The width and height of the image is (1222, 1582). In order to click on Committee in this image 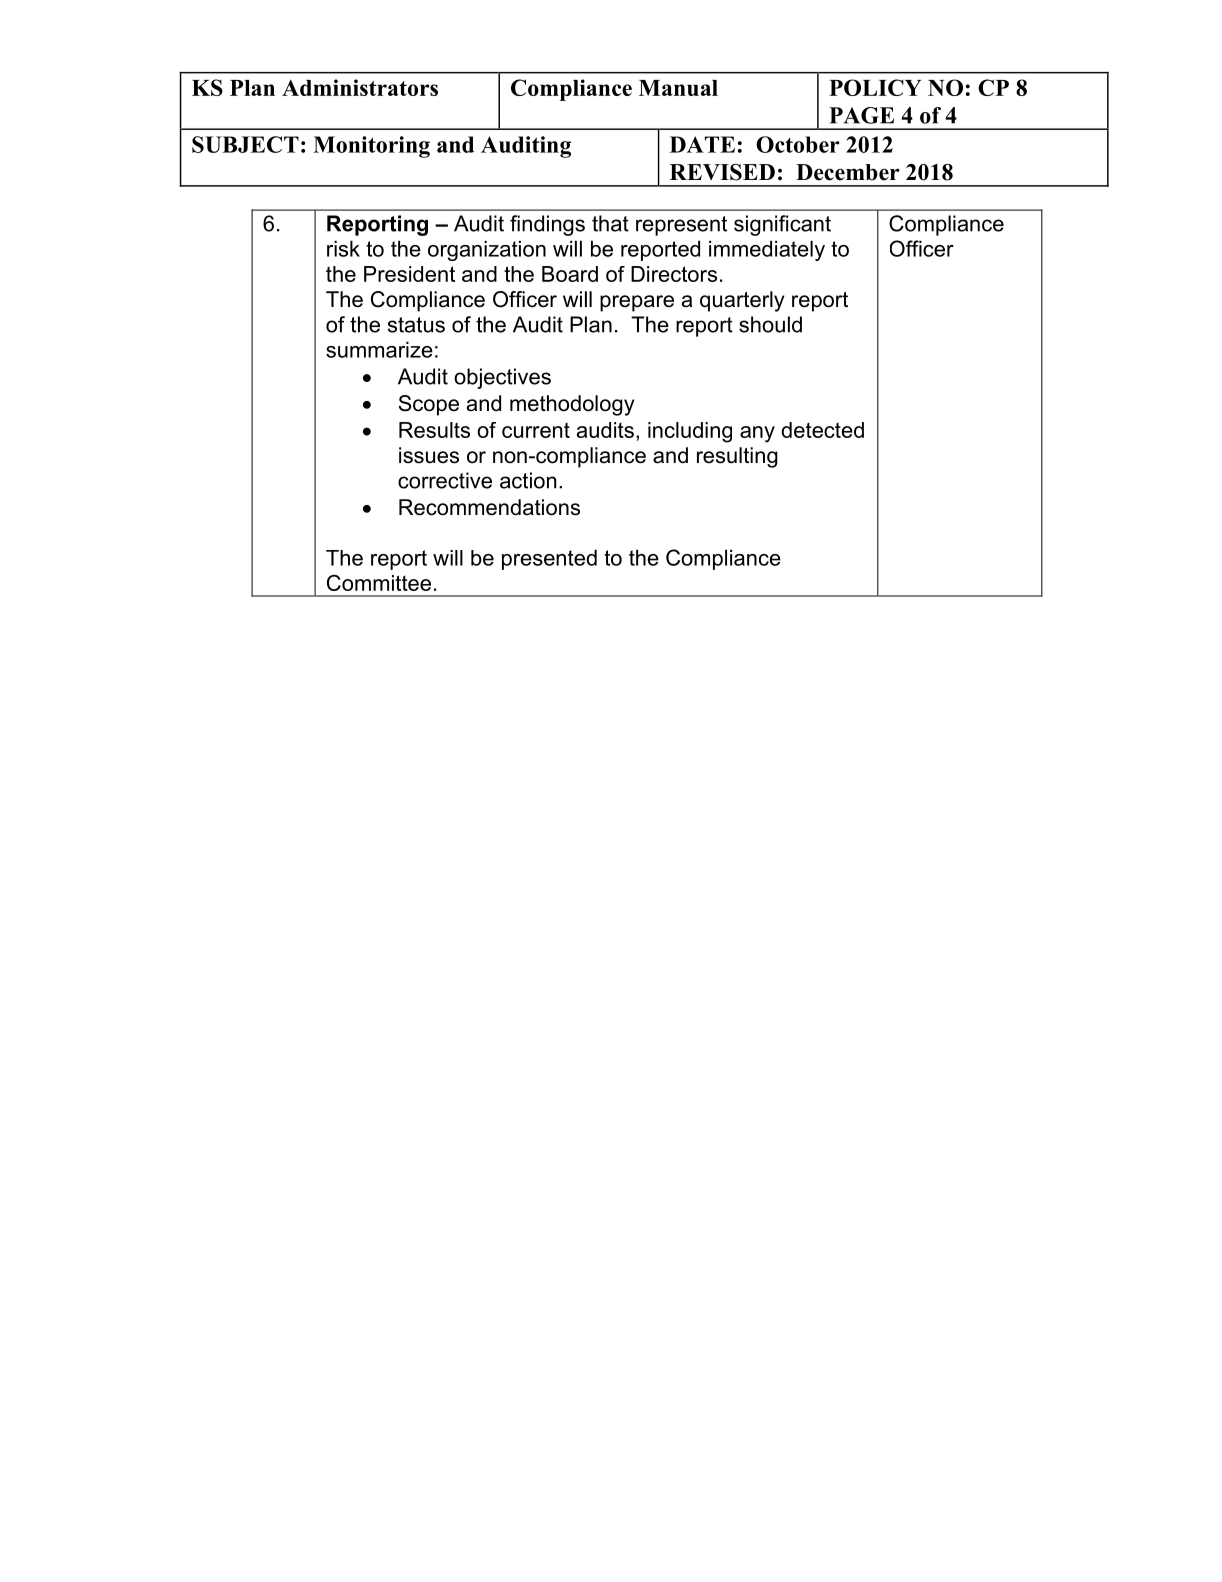, I will do `click(379, 582)`.
